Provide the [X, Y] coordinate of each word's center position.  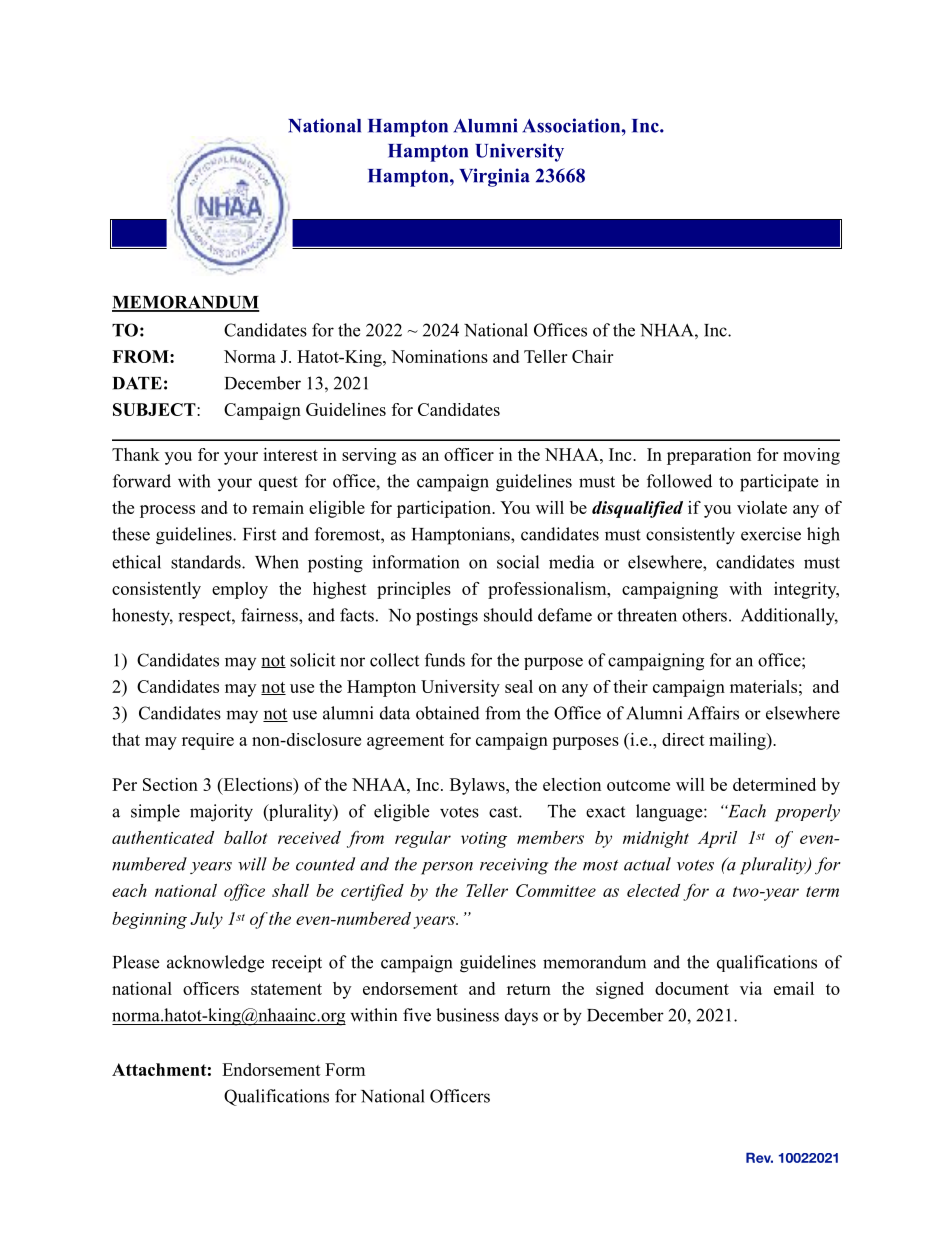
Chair [592, 356]
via [751, 988]
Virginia [494, 177]
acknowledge [215, 964]
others [704, 615]
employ [240, 590]
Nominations [439, 356]
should [508, 615]
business [467, 1015]
